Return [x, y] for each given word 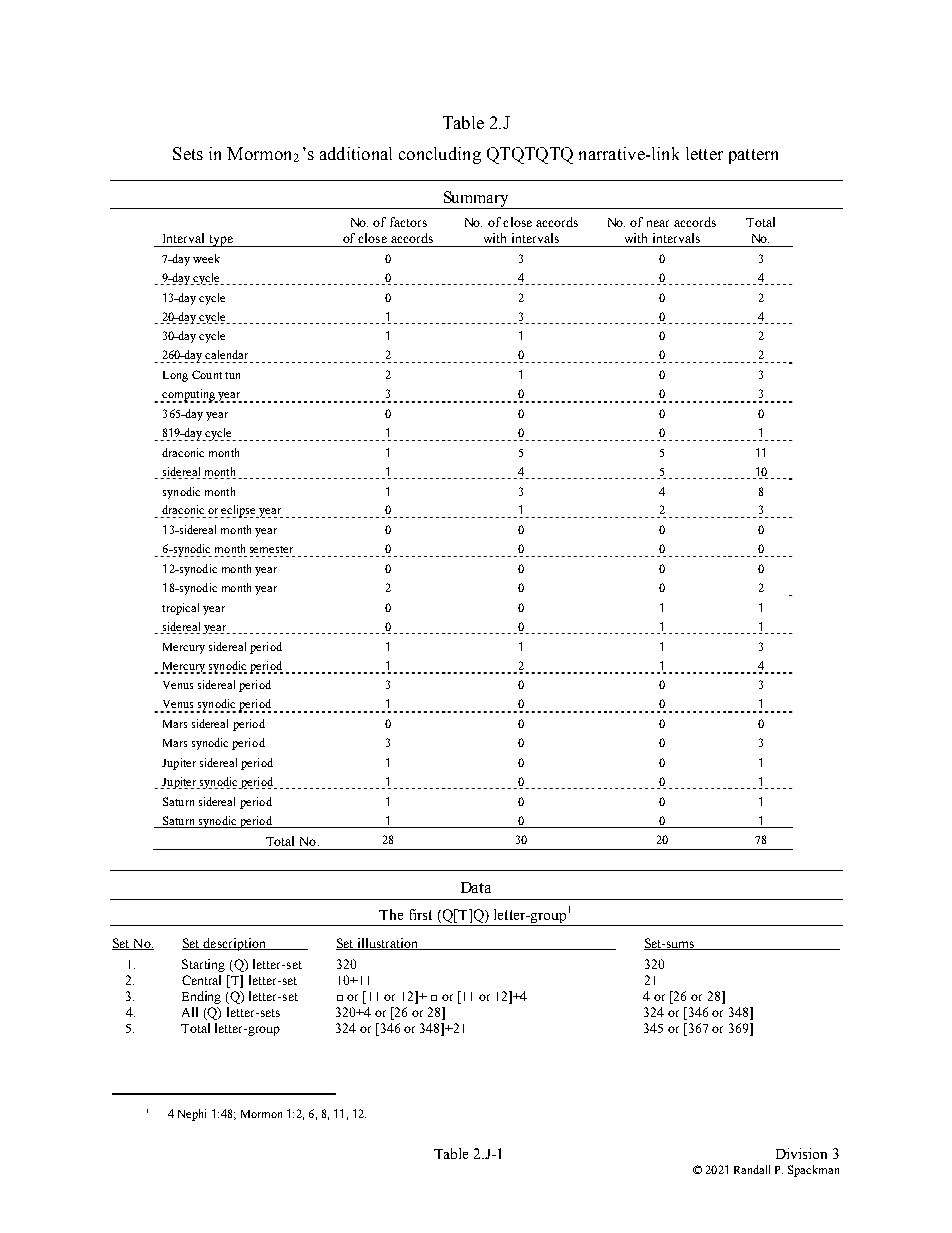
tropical [180, 609]
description [234, 944]
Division [801, 1153]
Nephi [192, 1115]
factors [408, 222]
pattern [753, 156]
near [658, 223]
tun [232, 375]
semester [271, 549]
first [421, 914]
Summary [476, 200]
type [221, 241]
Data [476, 887]
